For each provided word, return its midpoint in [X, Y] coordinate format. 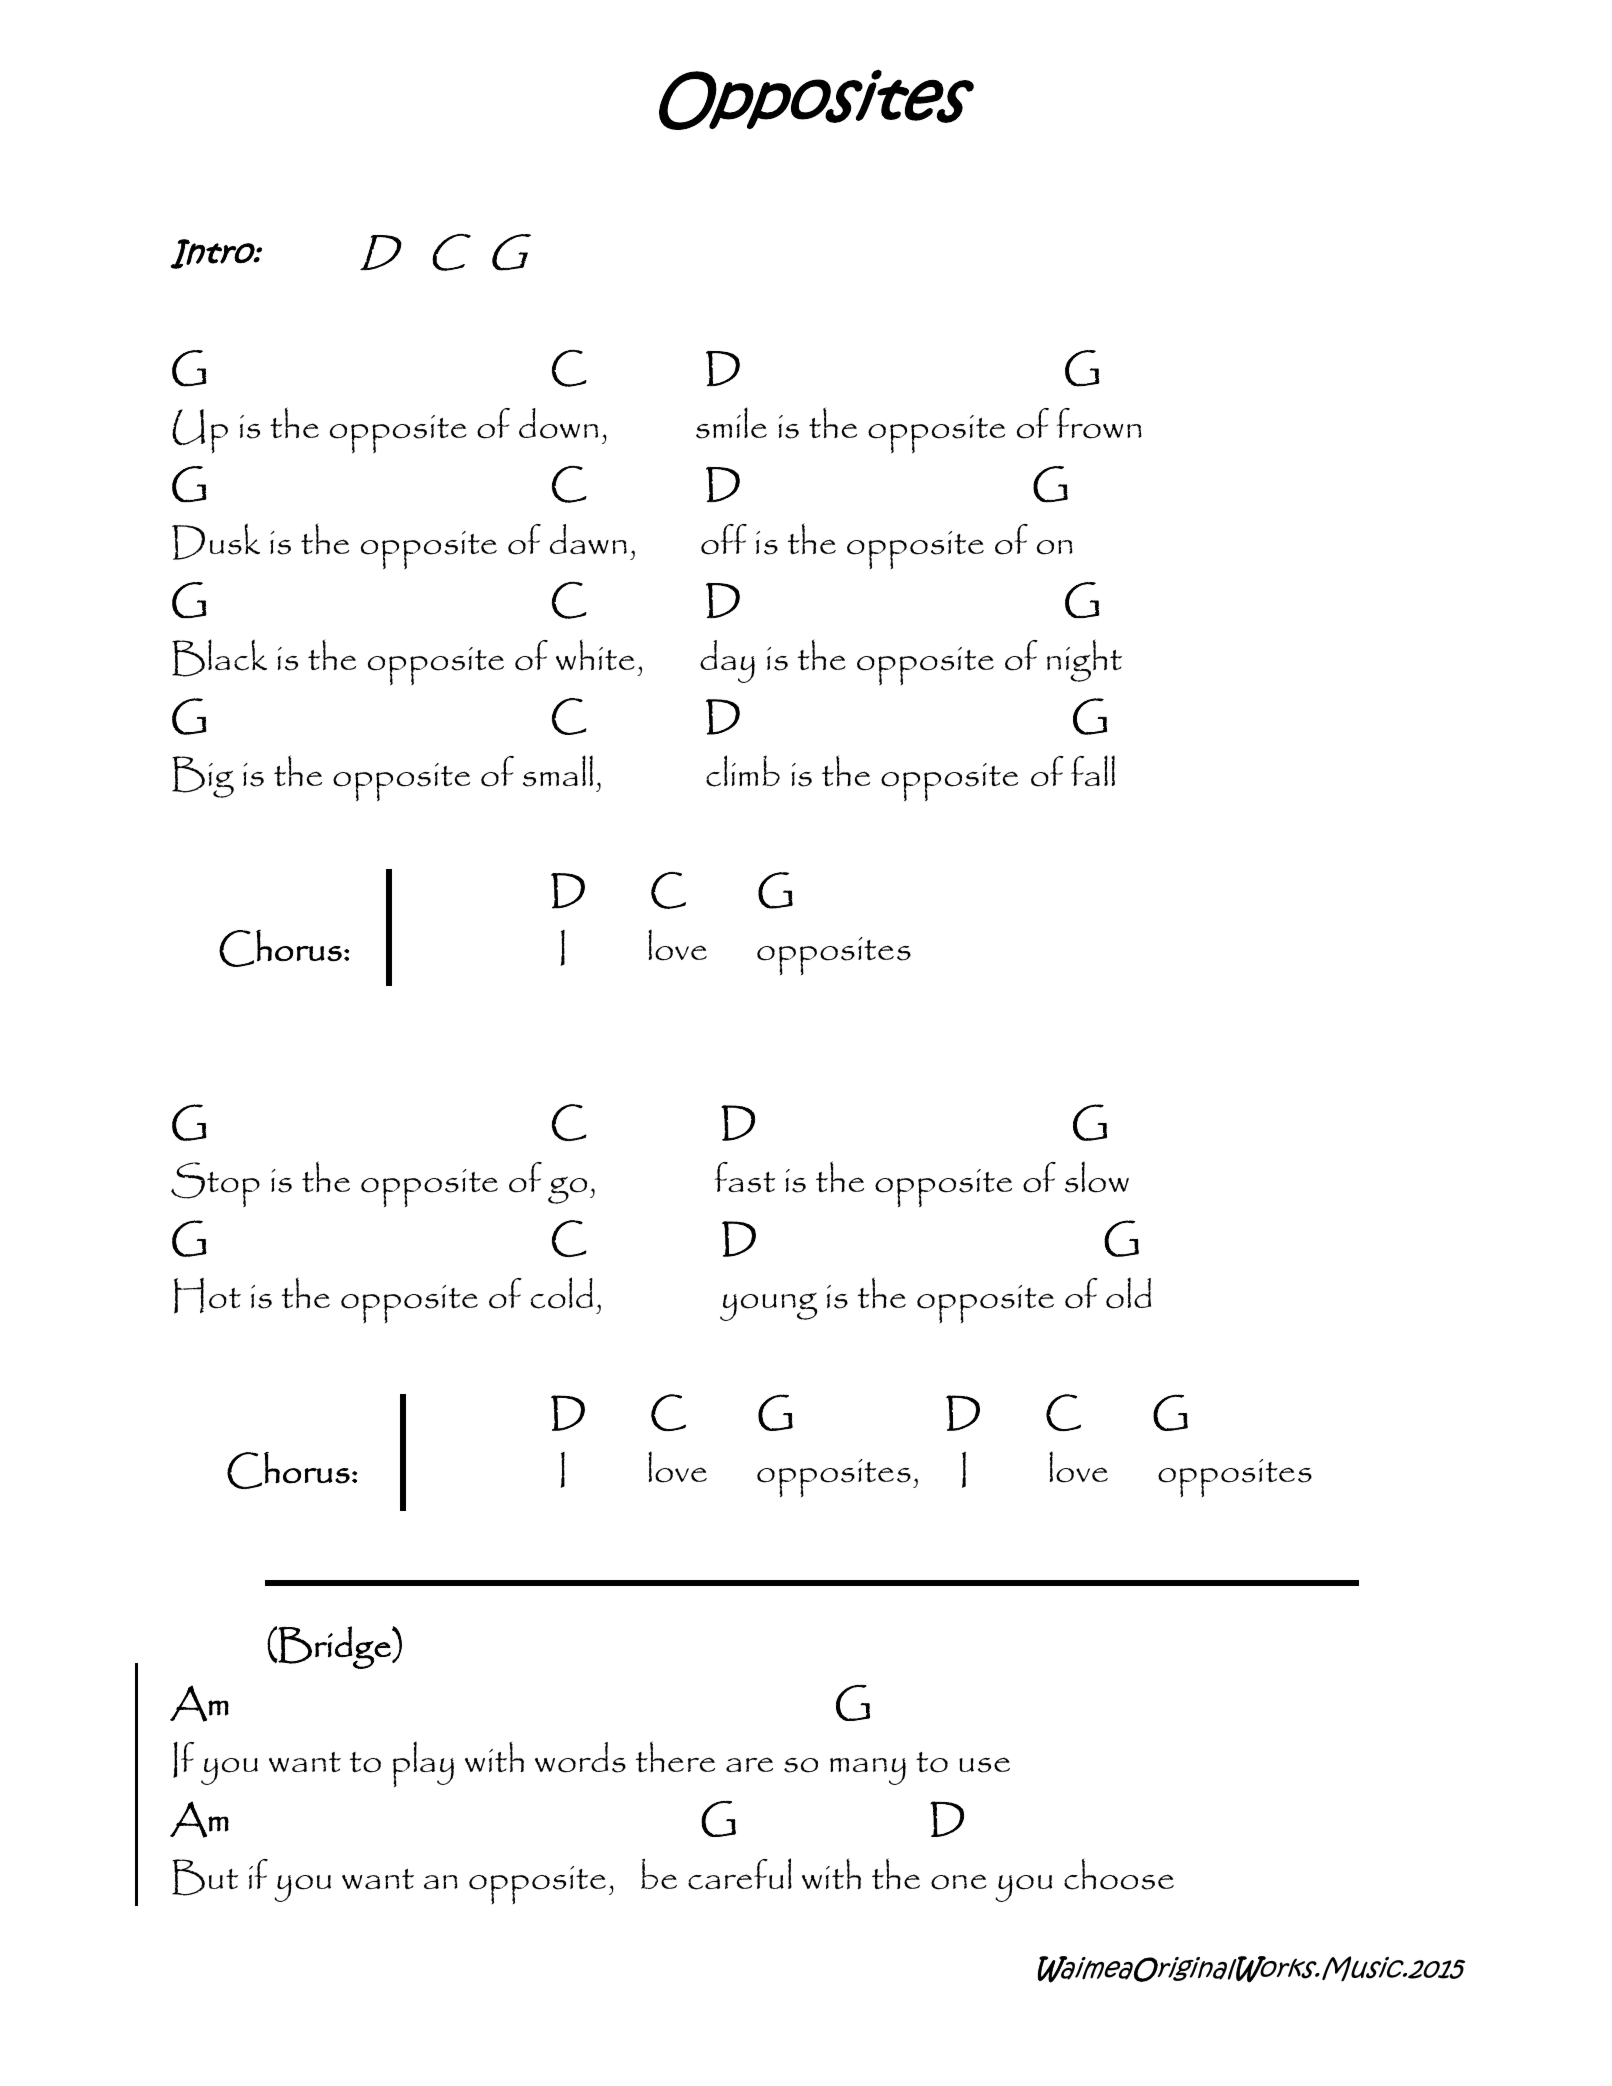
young [769, 1306]
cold [561, 1293]
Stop [215, 1185]
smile [731, 423]
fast [744, 1177]
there [675, 1756]
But [205, 1877]
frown [1098, 423]
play [423, 1764]
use [984, 1765]
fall [1093, 770]
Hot [207, 1296]
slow [1097, 1177]
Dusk [216, 541]
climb [743, 771]
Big [203, 777]
